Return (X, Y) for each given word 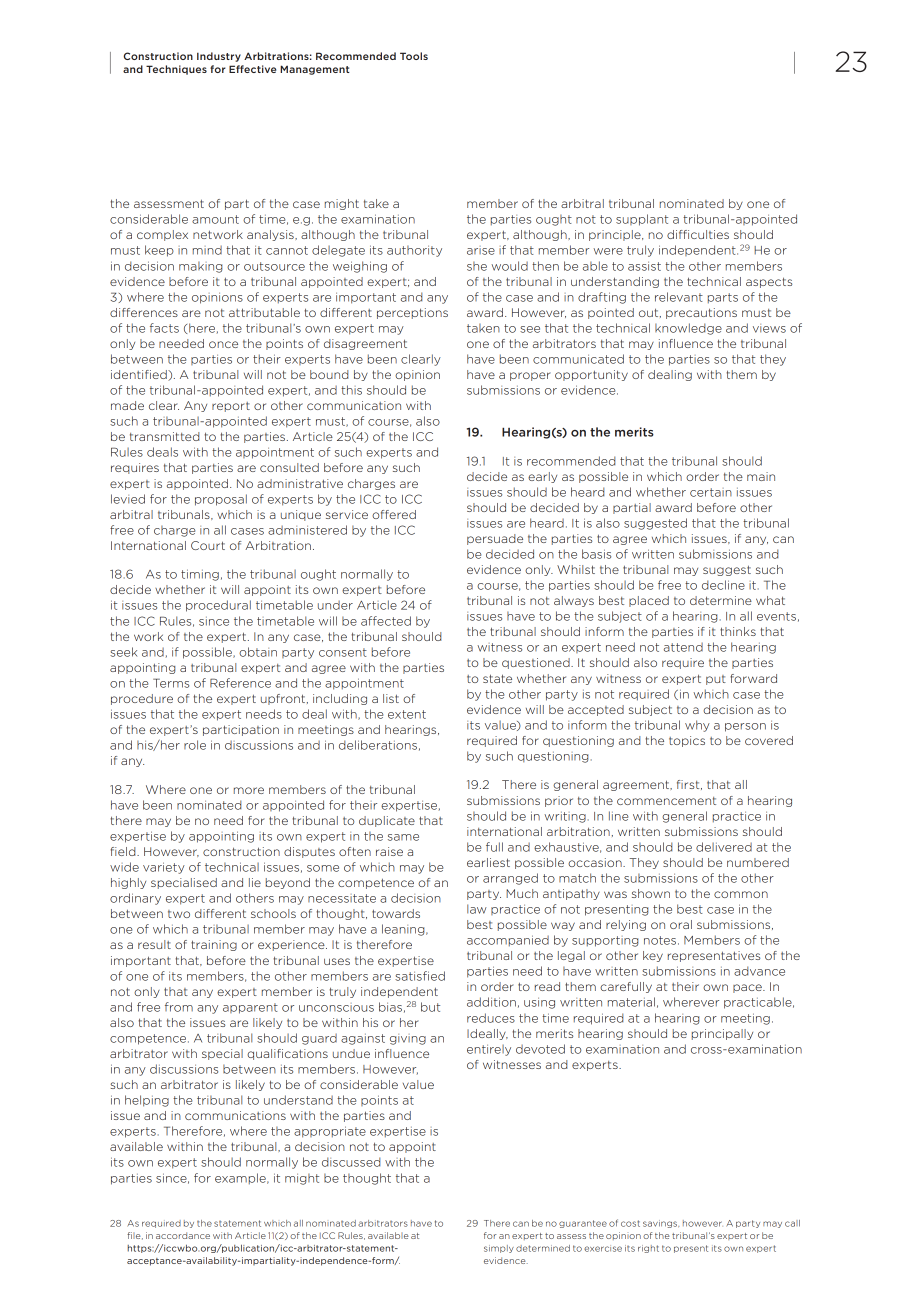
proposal (221, 500)
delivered (724, 847)
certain (711, 492)
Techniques (176, 70)
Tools (414, 56)
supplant (642, 220)
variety (164, 868)
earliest (488, 862)
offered (394, 514)
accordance (183, 1235)
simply (499, 1249)
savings (661, 1224)
